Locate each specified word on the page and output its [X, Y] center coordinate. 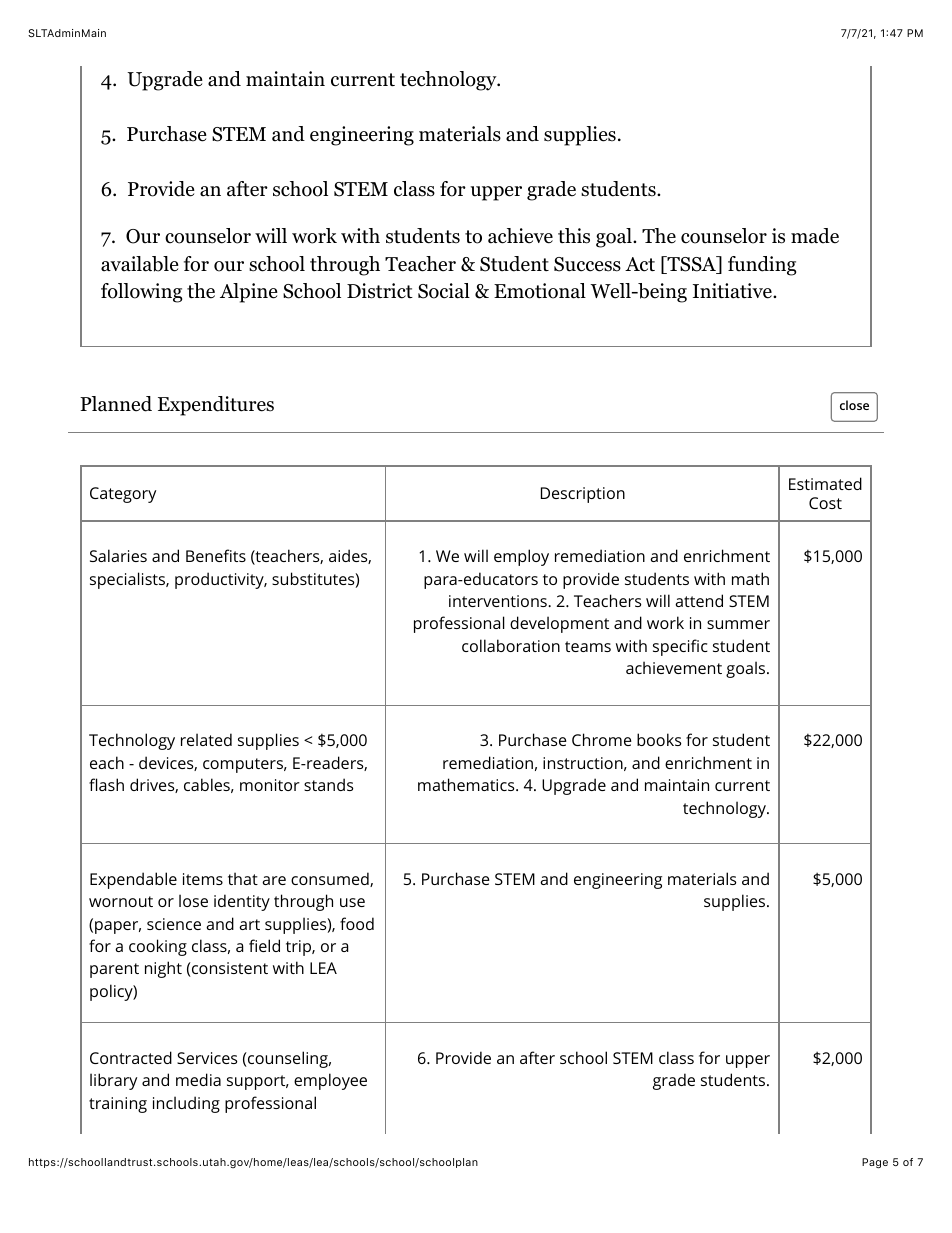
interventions [499, 601]
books [659, 739]
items [203, 879]
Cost [825, 503]
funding [762, 266]
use [352, 902]
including [186, 1104]
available [140, 264]
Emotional [540, 291]
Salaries [118, 555]
